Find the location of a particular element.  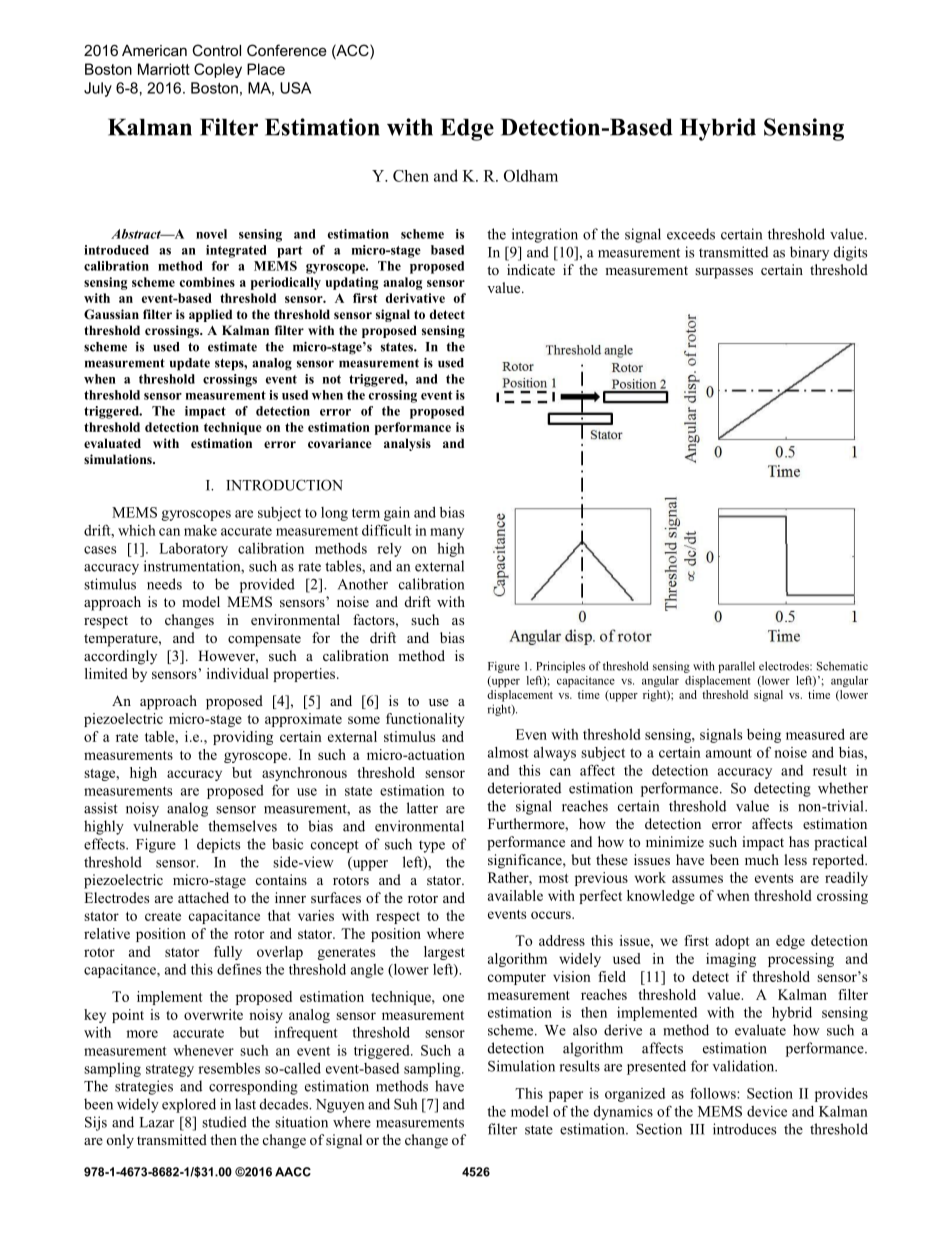

exceeds is located at coordinates (691, 234).
